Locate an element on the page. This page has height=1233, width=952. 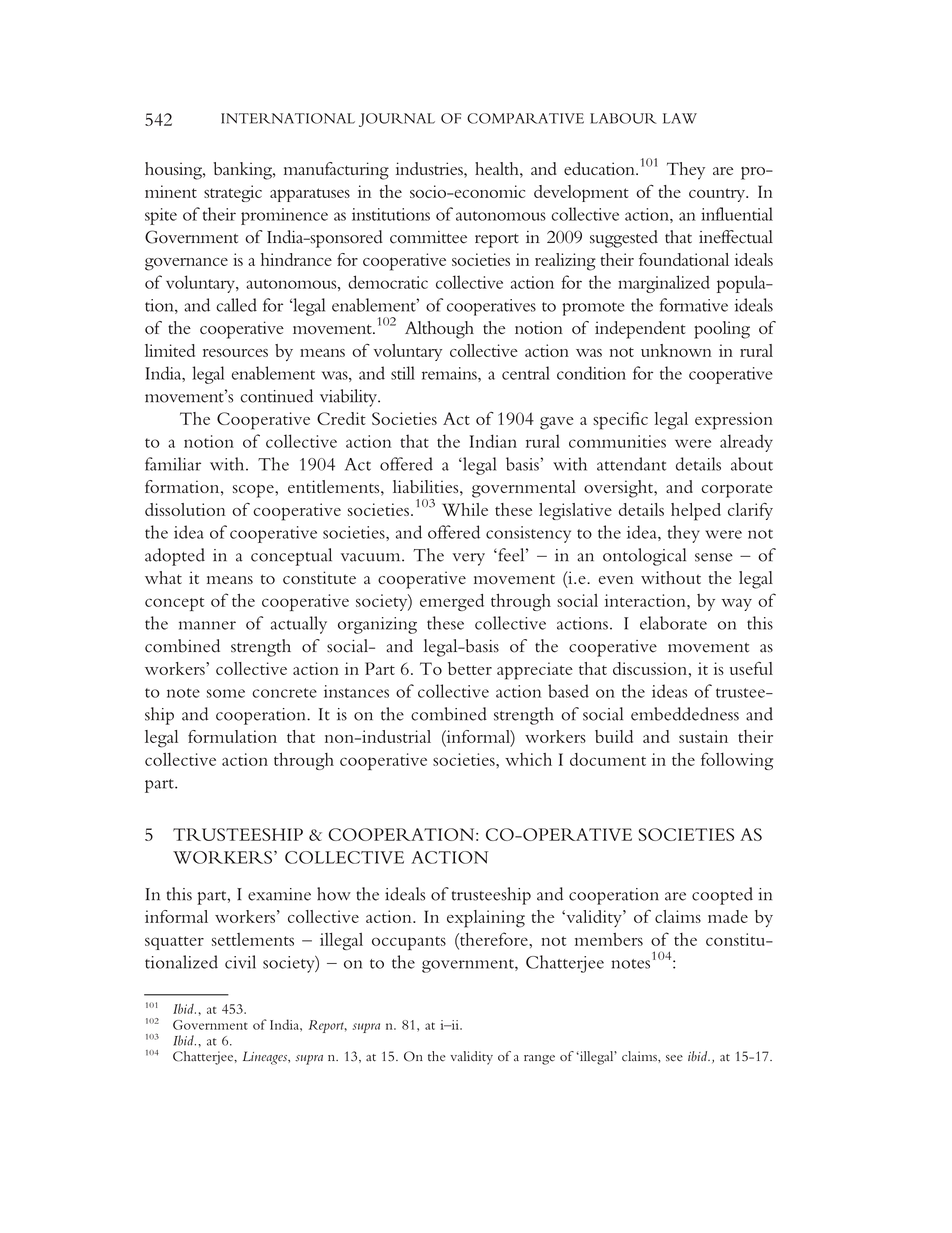
LAW is located at coordinates (680, 118).
